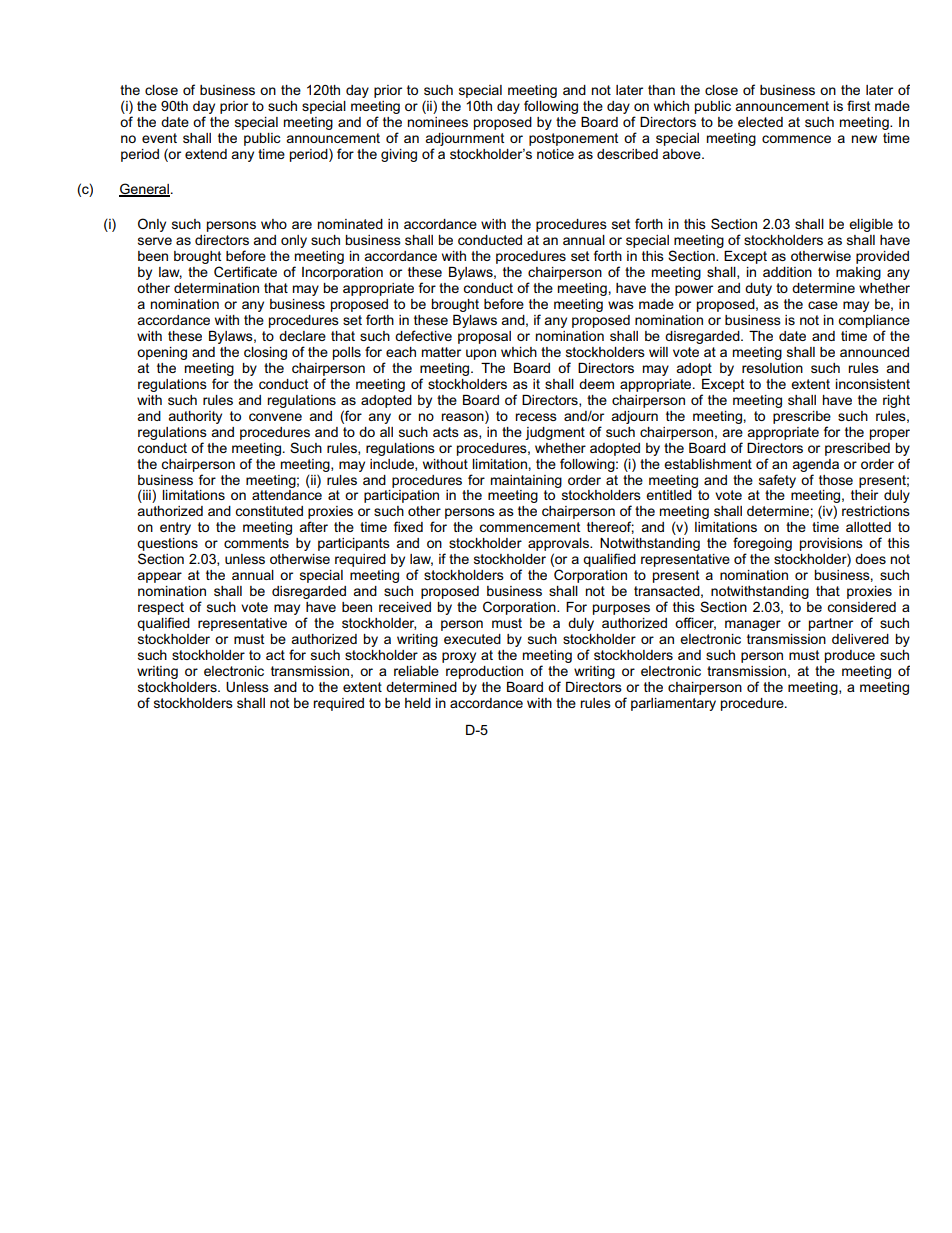 The width and height of the page is (952, 1233). What do you see at coordinates (777, 481) in the page?
I see `safety` at bounding box center [777, 481].
